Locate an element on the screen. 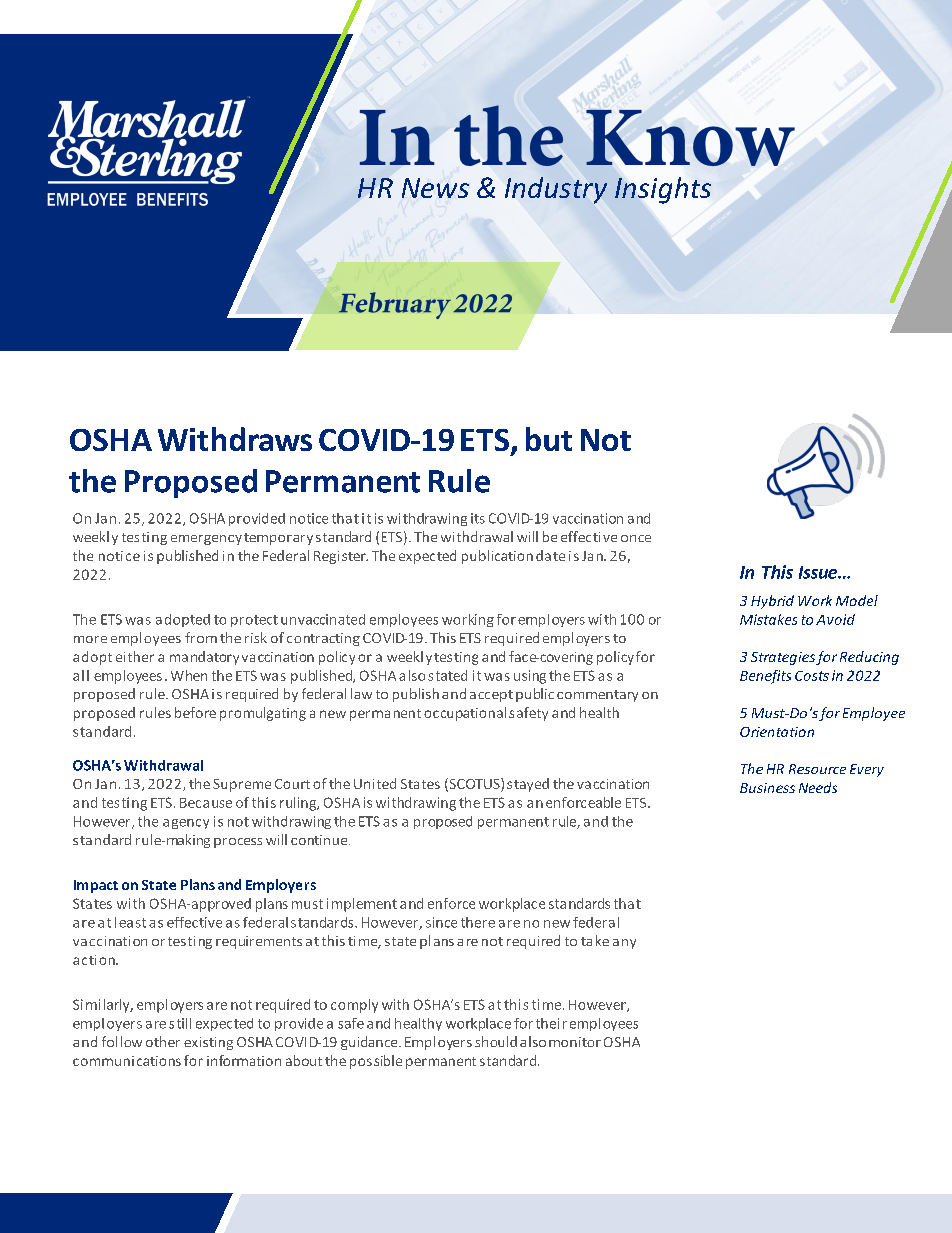 This screenshot has height=1233, width=952. other is located at coordinates (163, 1041).
